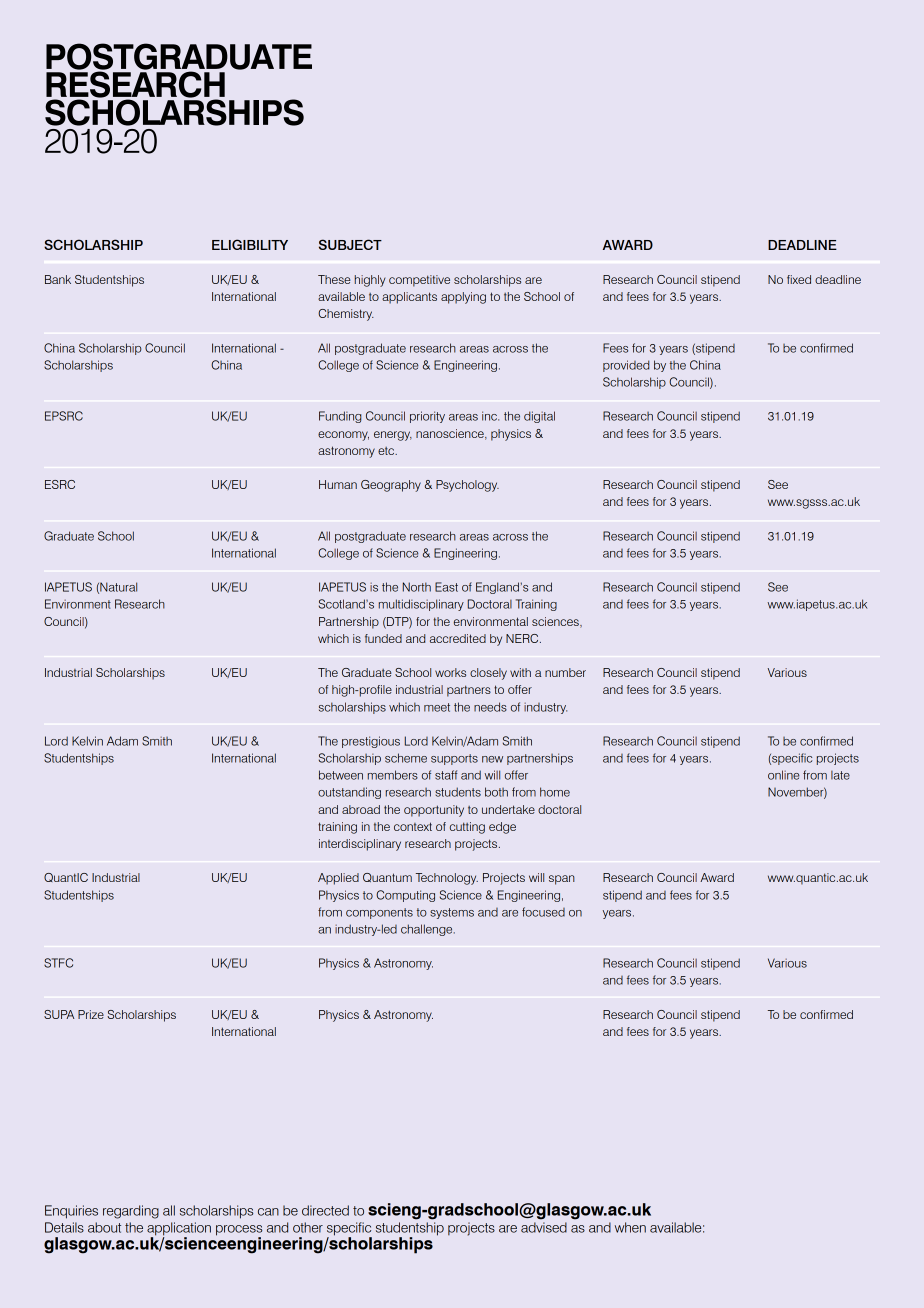 The image size is (924, 1308). I want to click on span, so click(562, 880).
